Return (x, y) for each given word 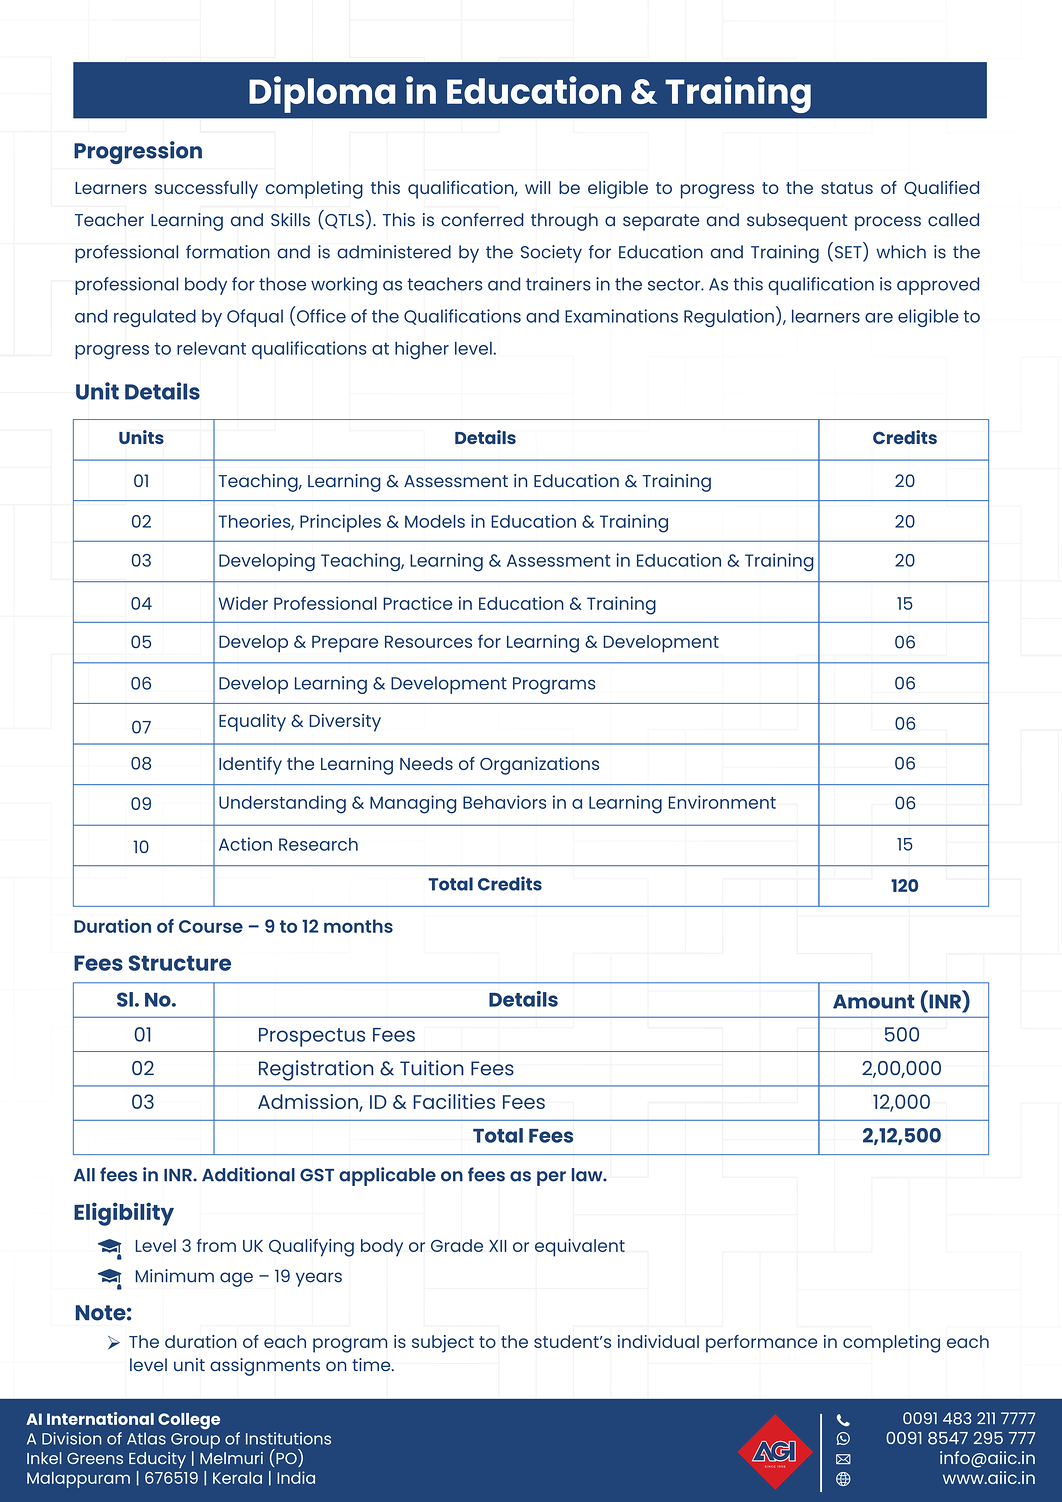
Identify (250, 766)
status (847, 188)
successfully (206, 190)
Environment (722, 802)
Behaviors (504, 802)
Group (195, 1441)
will (537, 187)
